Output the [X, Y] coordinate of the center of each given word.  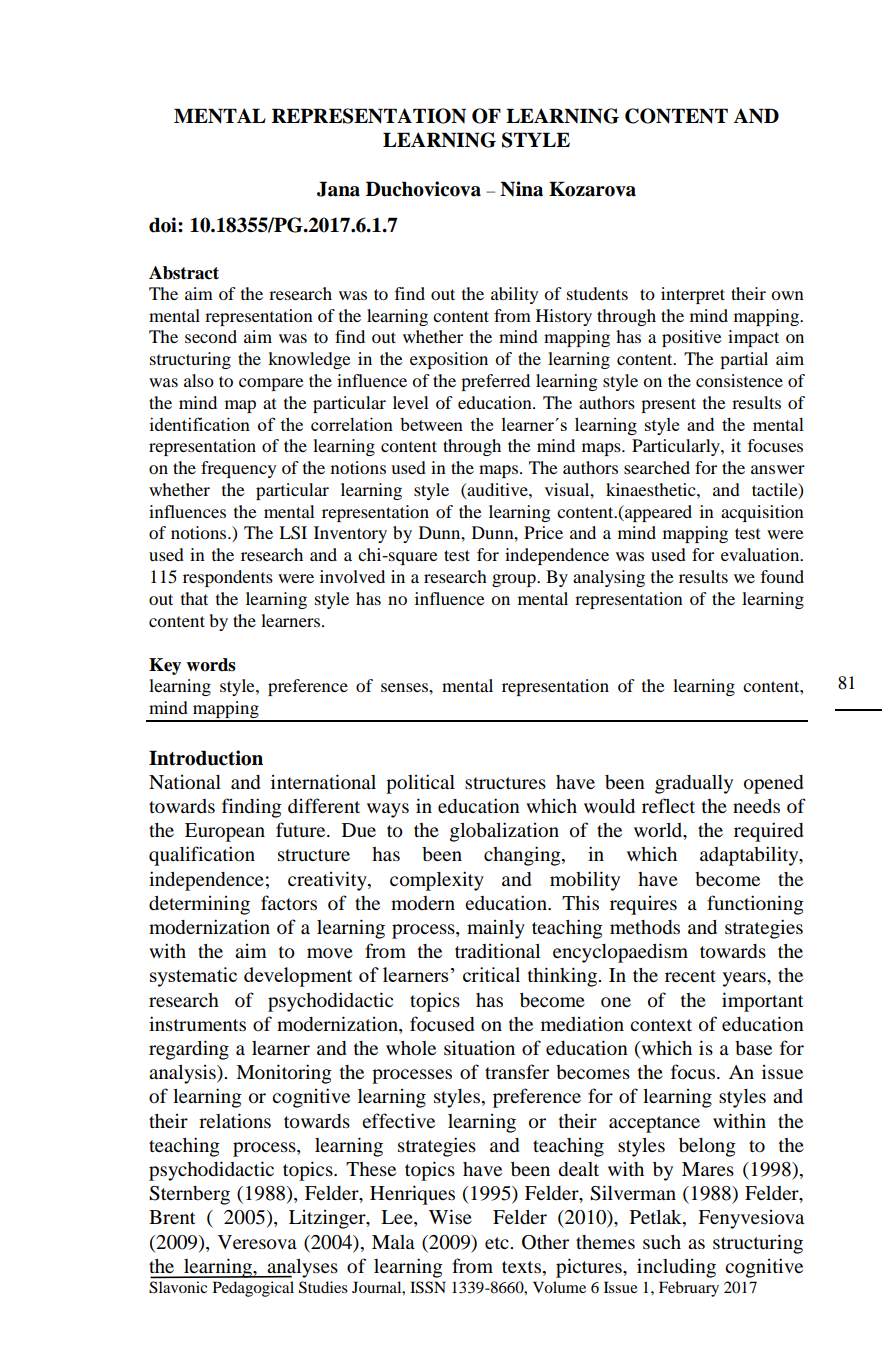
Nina [521, 189]
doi [164, 225]
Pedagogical [253, 1289]
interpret [693, 295]
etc [498, 1243]
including [676, 1268]
